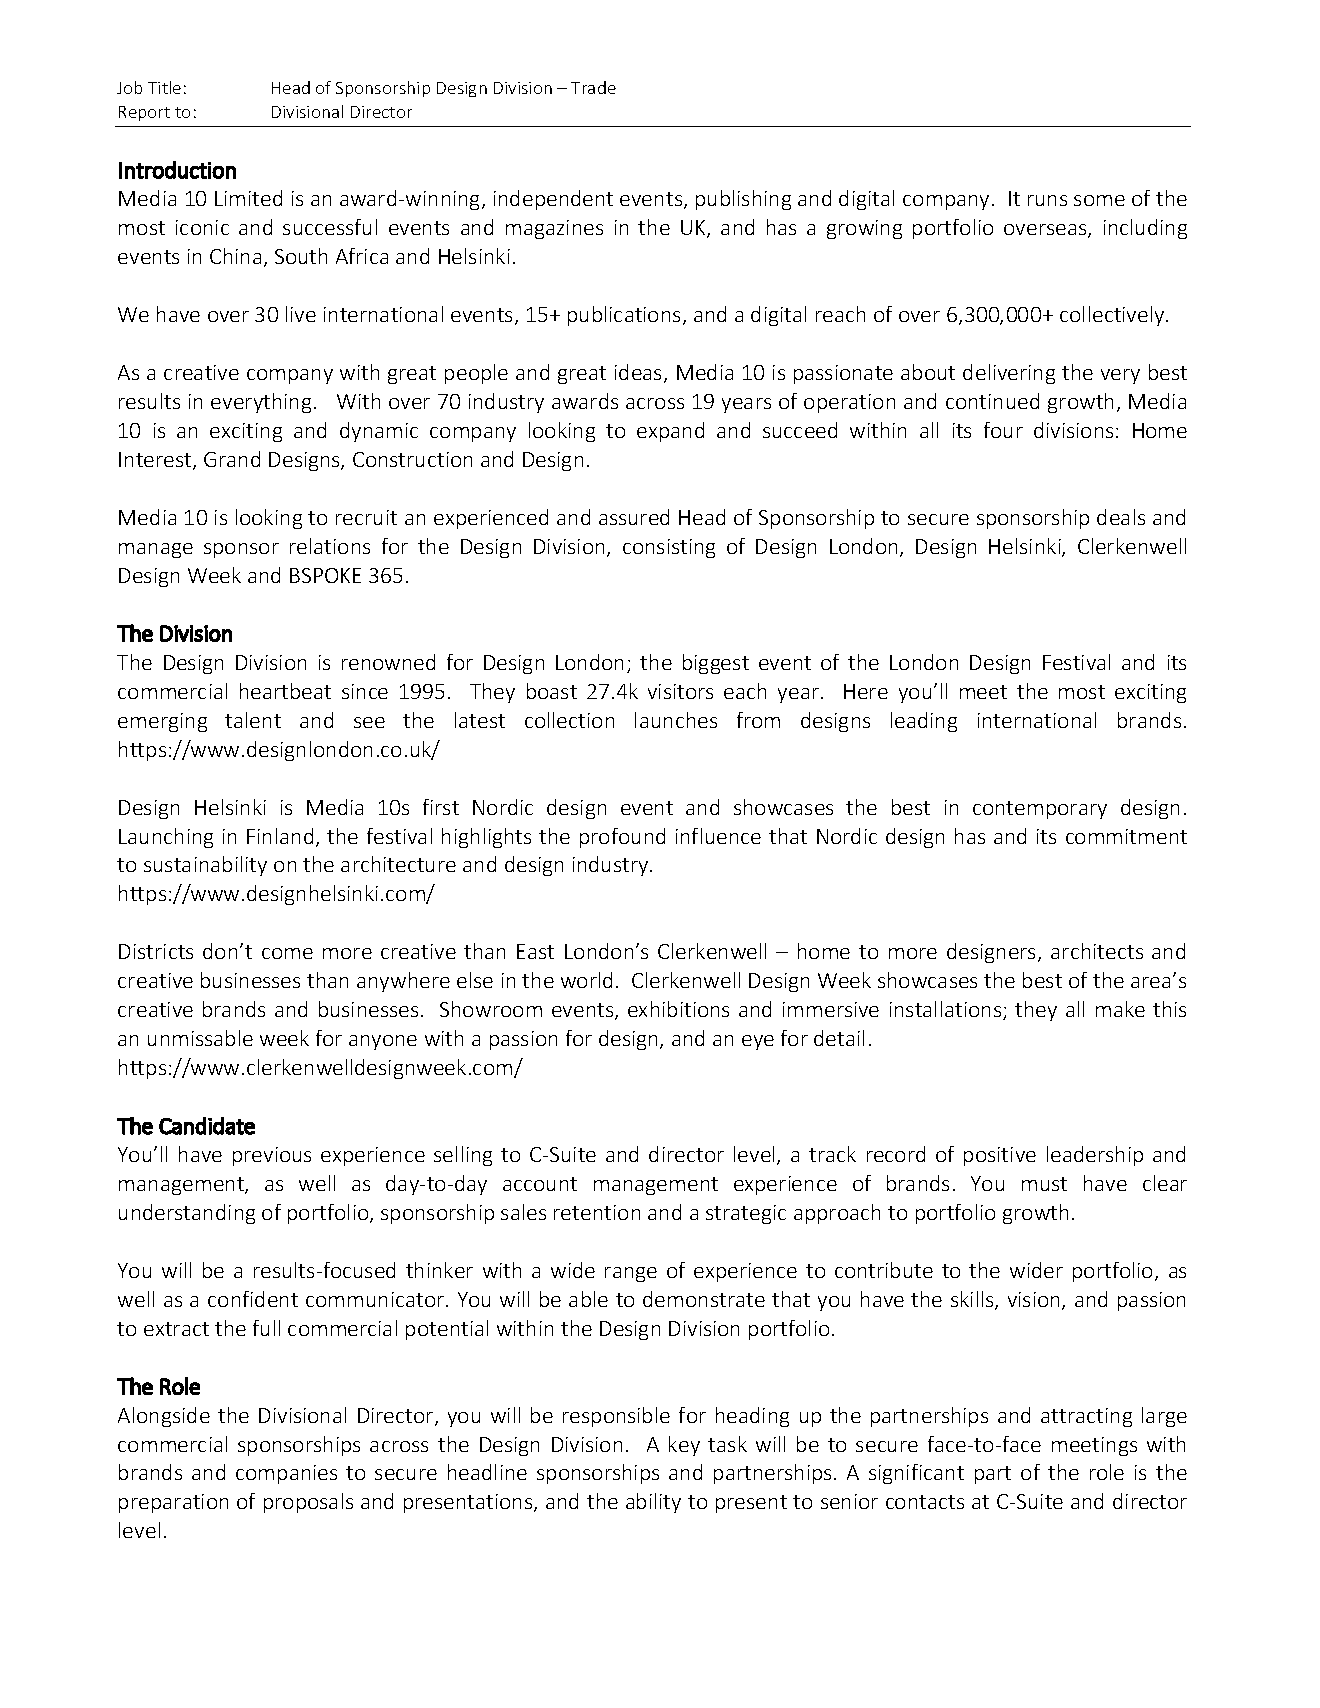 The height and width of the screenshot is (1708, 1320). I want to click on companies, so click(286, 1474).
